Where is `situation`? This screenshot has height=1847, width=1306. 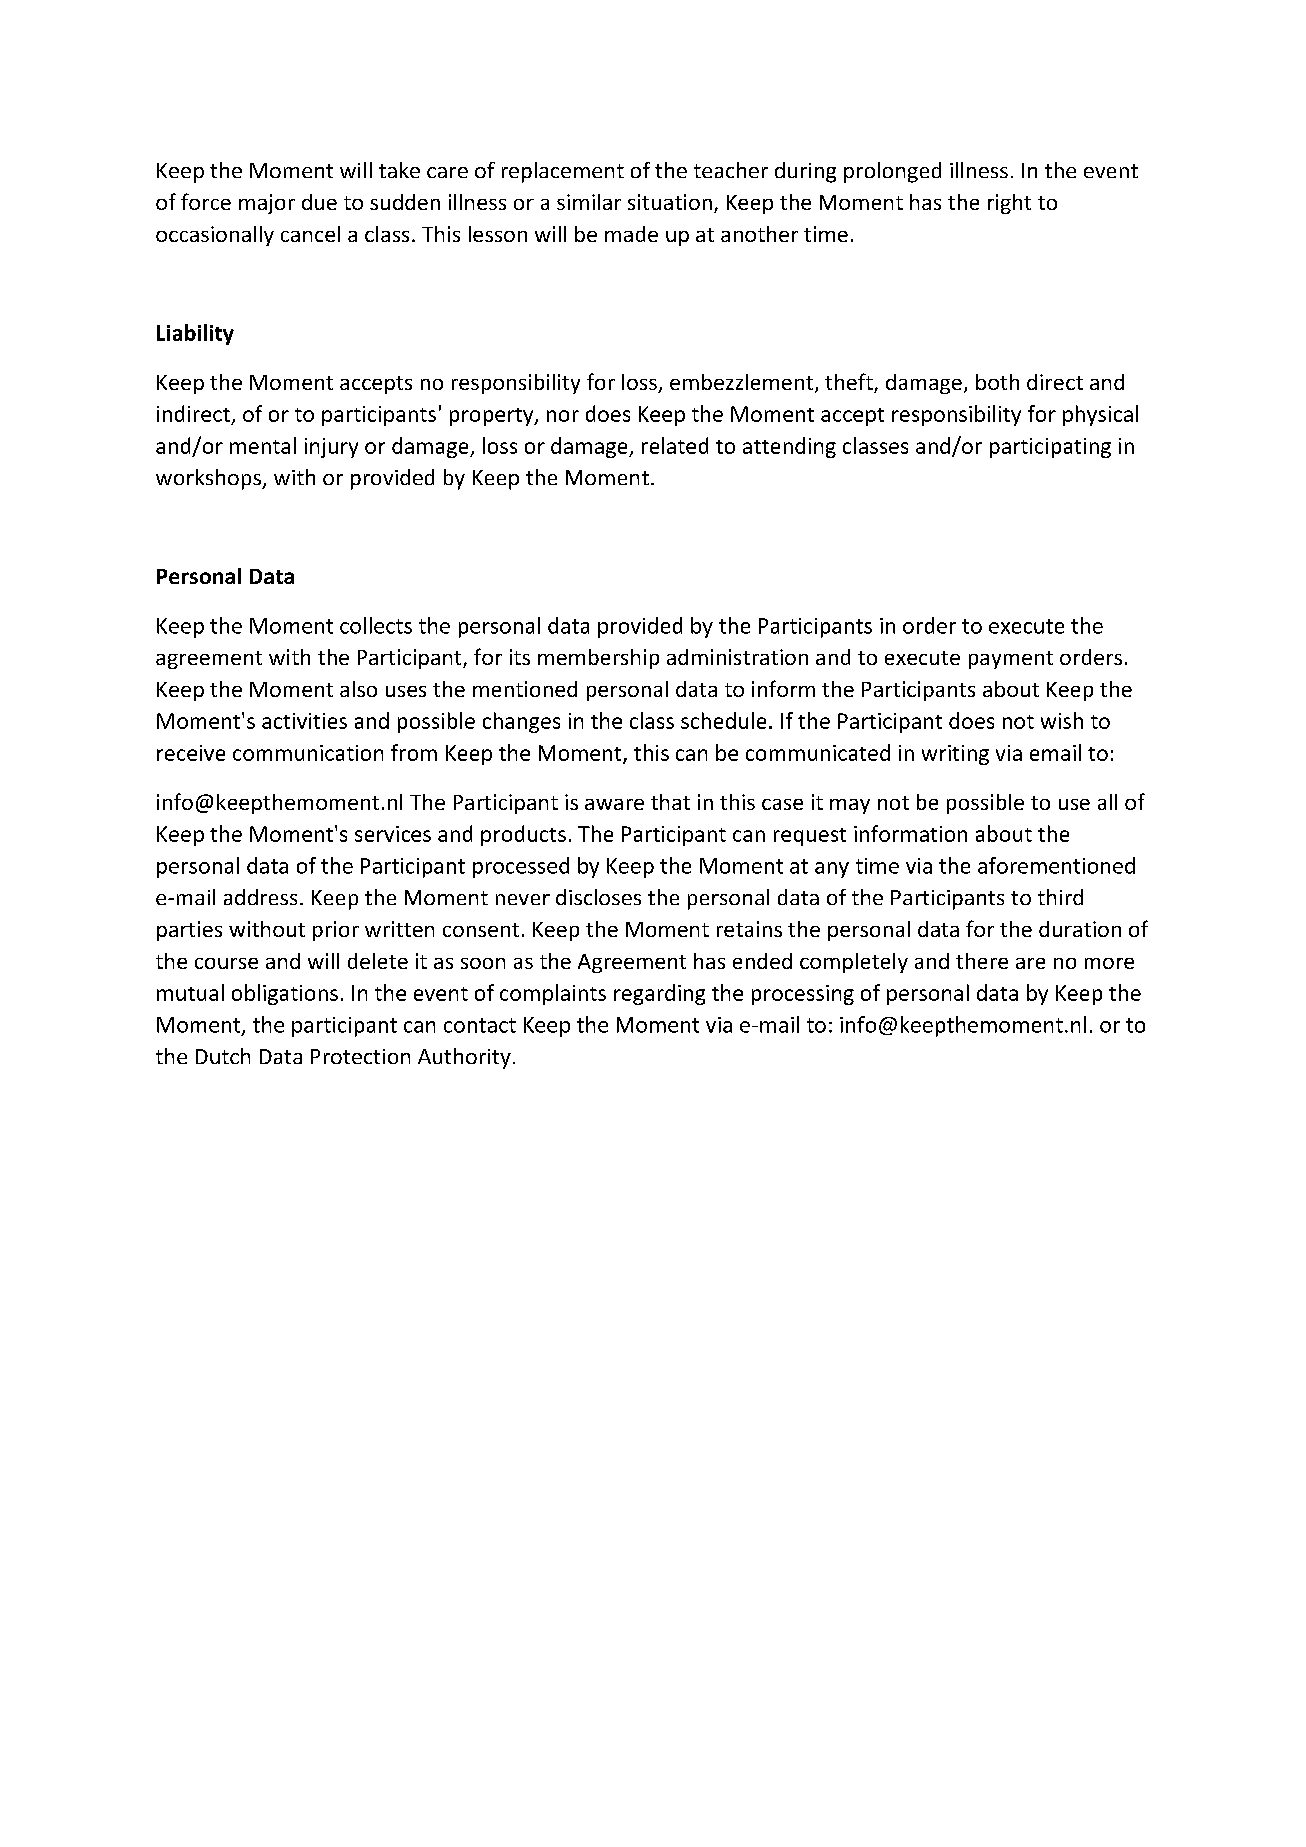
situation is located at coordinates (670, 202).
